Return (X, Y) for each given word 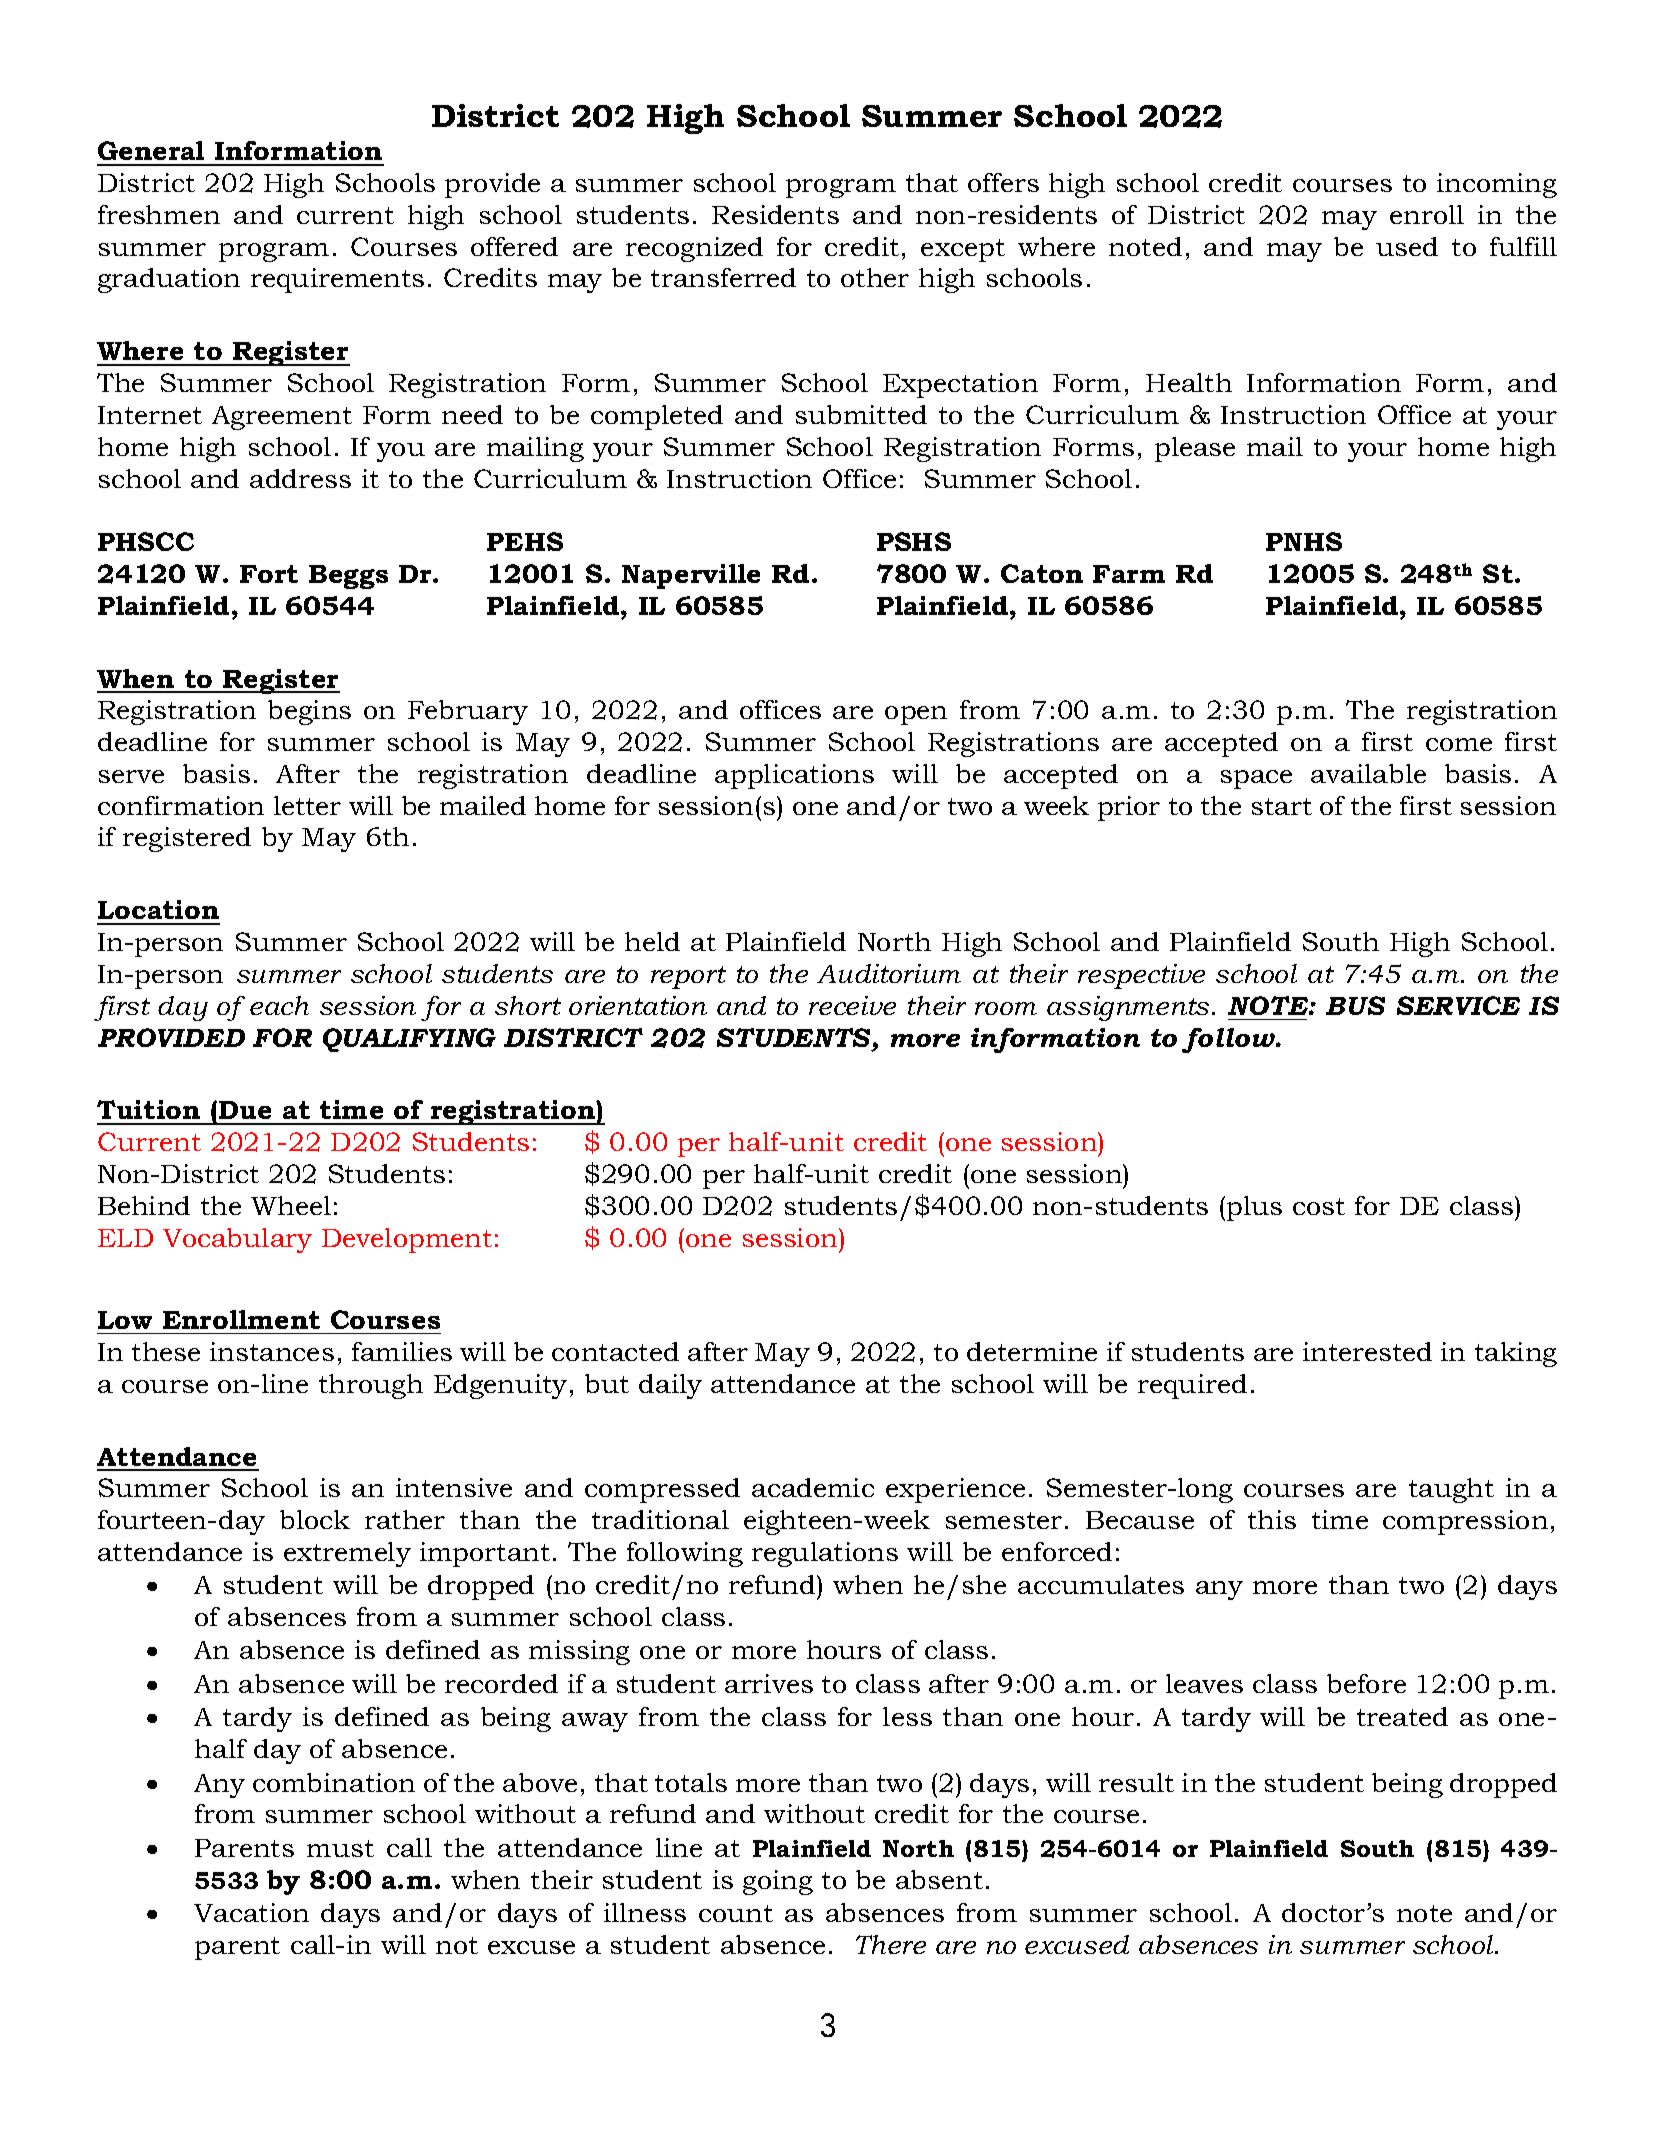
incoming (1497, 185)
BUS (1355, 1005)
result (1136, 1782)
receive (852, 1005)
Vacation (251, 1912)
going (778, 1882)
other (875, 277)
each (279, 1005)
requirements (337, 280)
